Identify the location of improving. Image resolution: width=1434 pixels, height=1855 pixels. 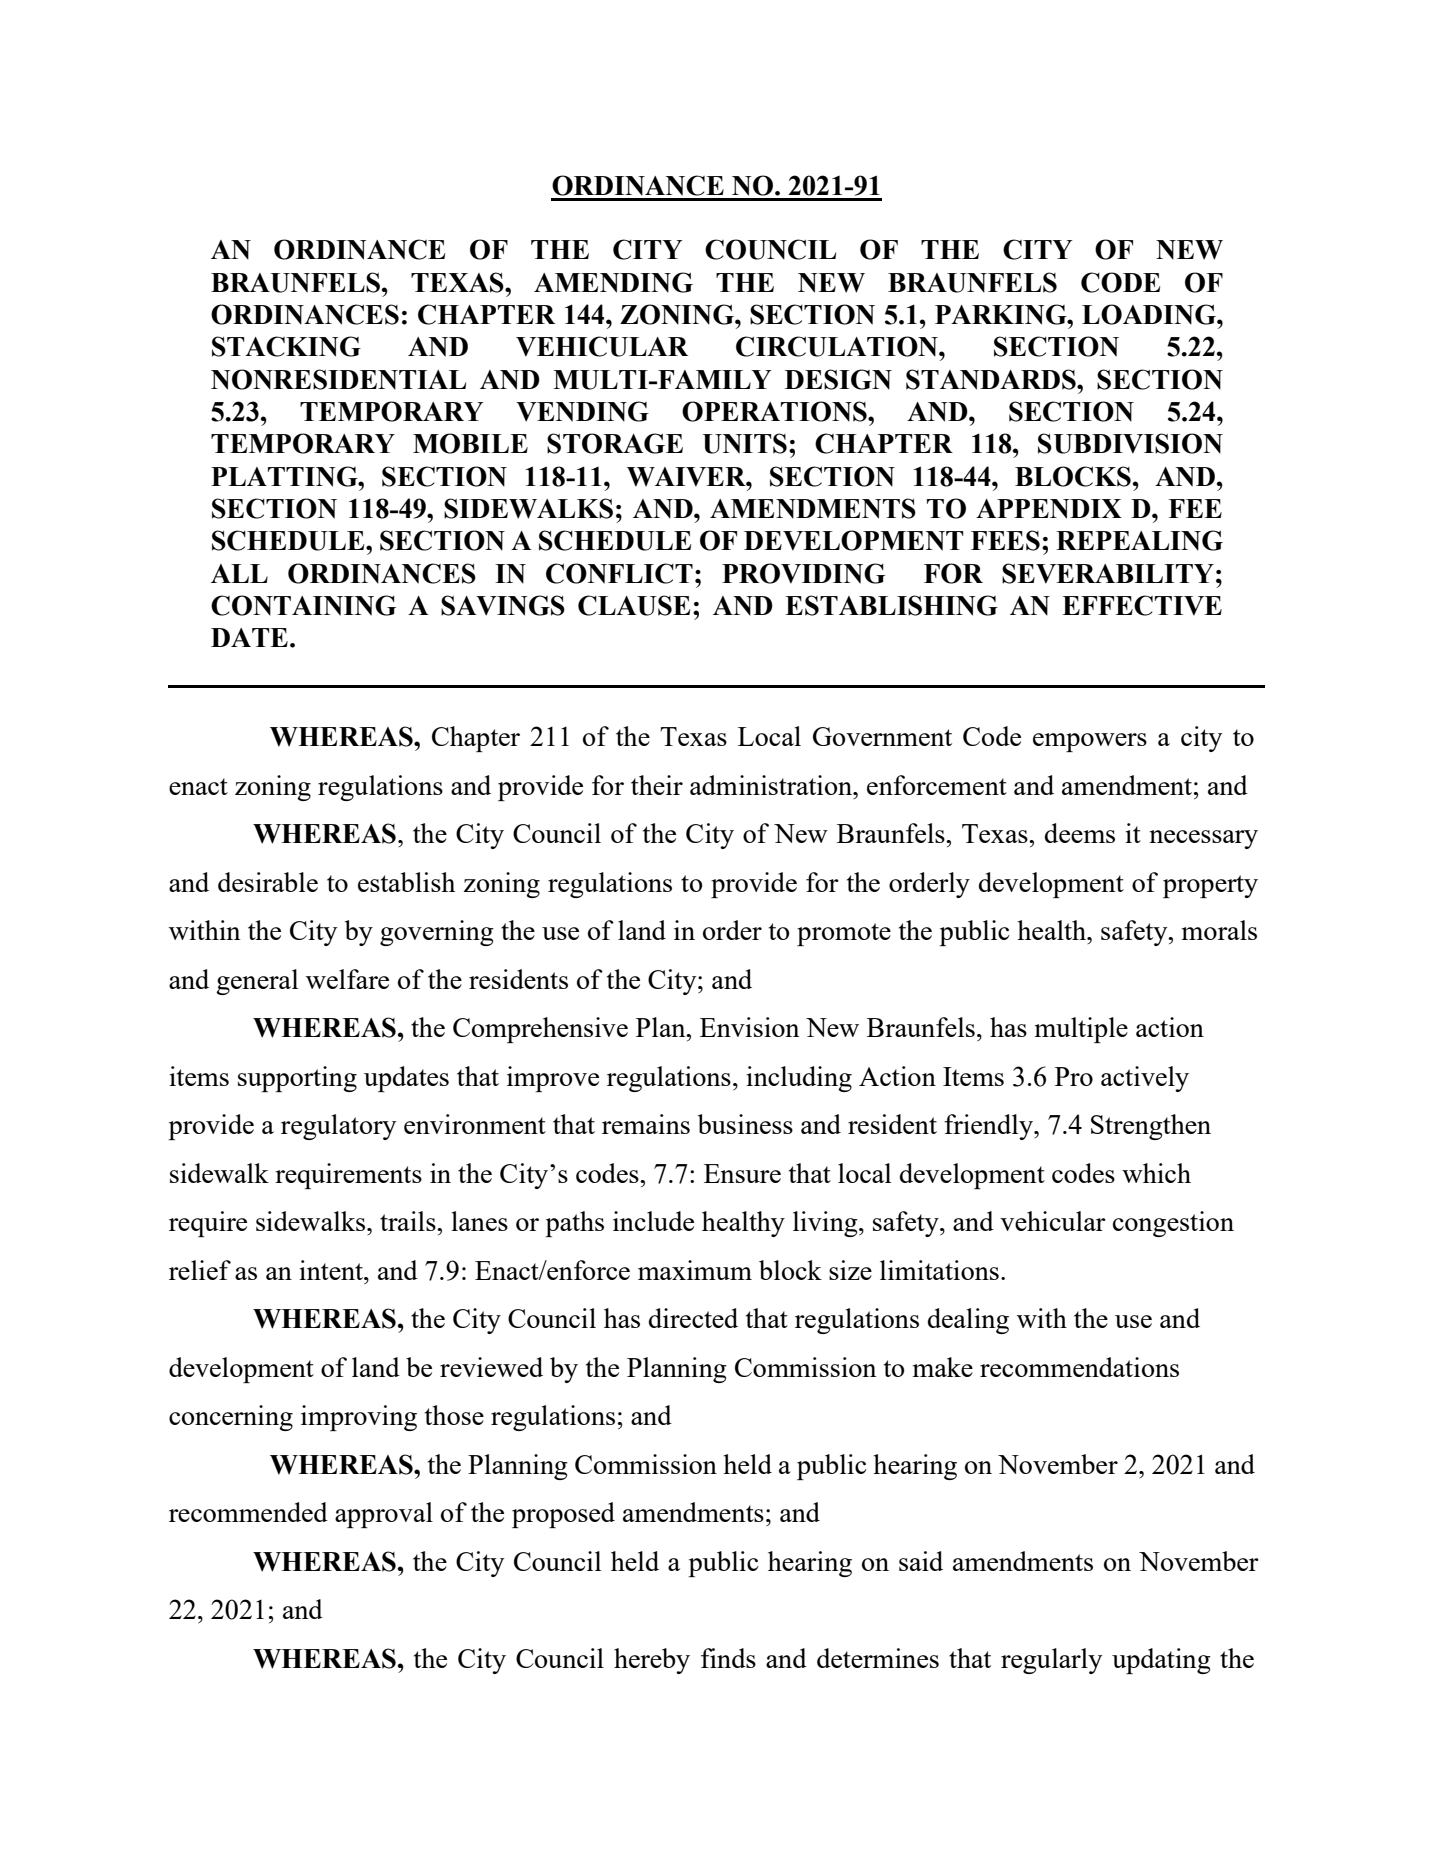
(359, 1418).
